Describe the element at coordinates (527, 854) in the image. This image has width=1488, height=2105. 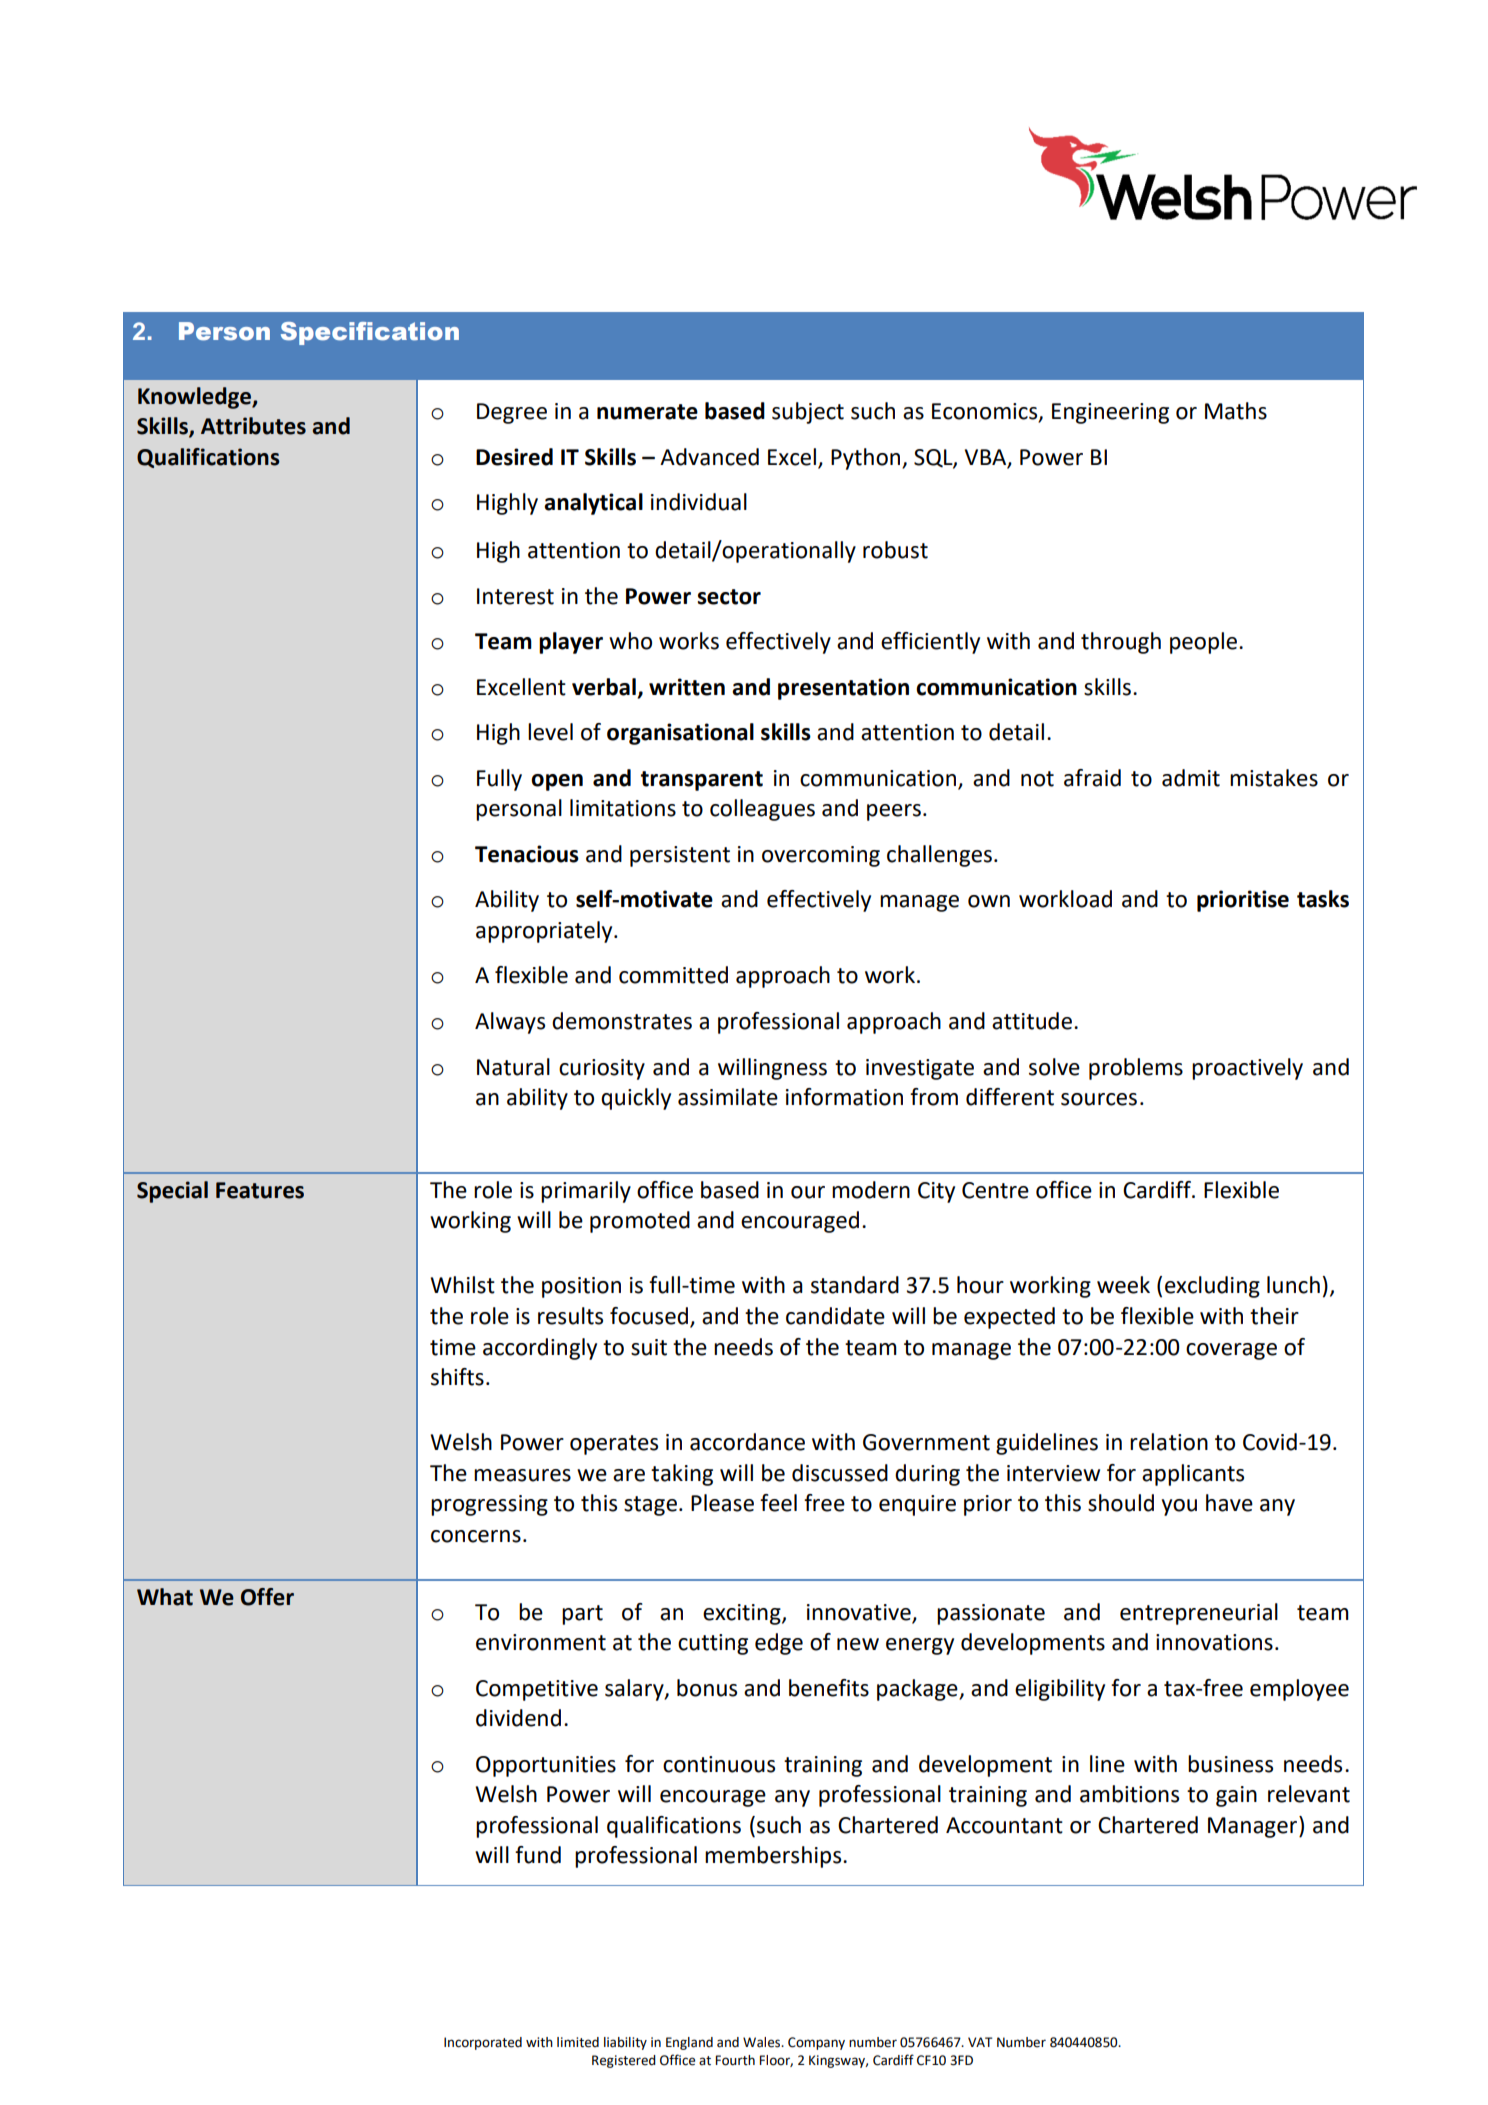
I see `Tenacious` at that location.
